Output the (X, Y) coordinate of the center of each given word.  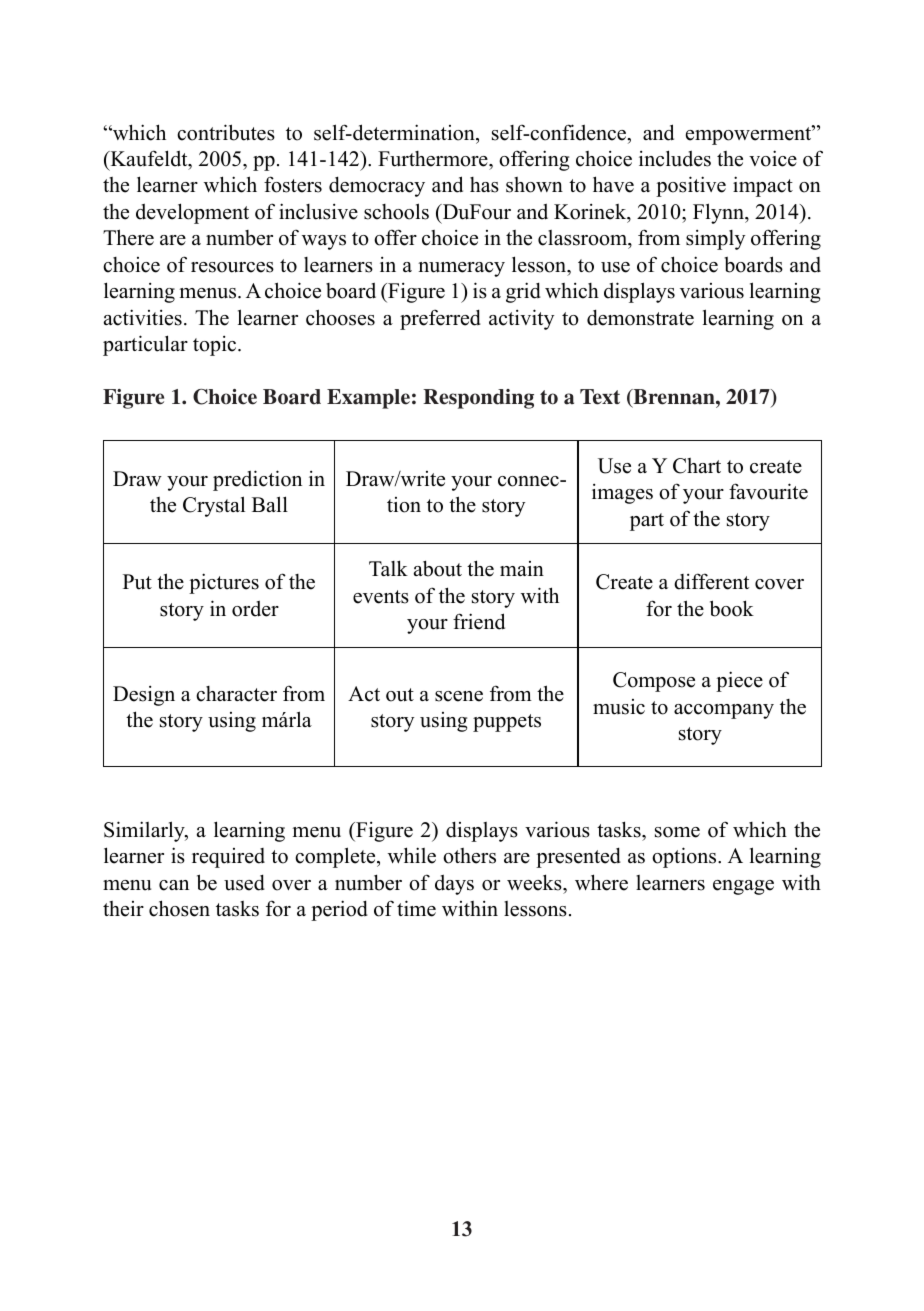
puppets (507, 723)
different (711, 581)
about (438, 568)
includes (675, 158)
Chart (697, 466)
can (174, 885)
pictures (224, 583)
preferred (440, 319)
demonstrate (640, 317)
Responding (478, 399)
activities (143, 317)
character (236, 694)
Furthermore (434, 159)
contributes (226, 132)
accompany (724, 711)
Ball (270, 504)
